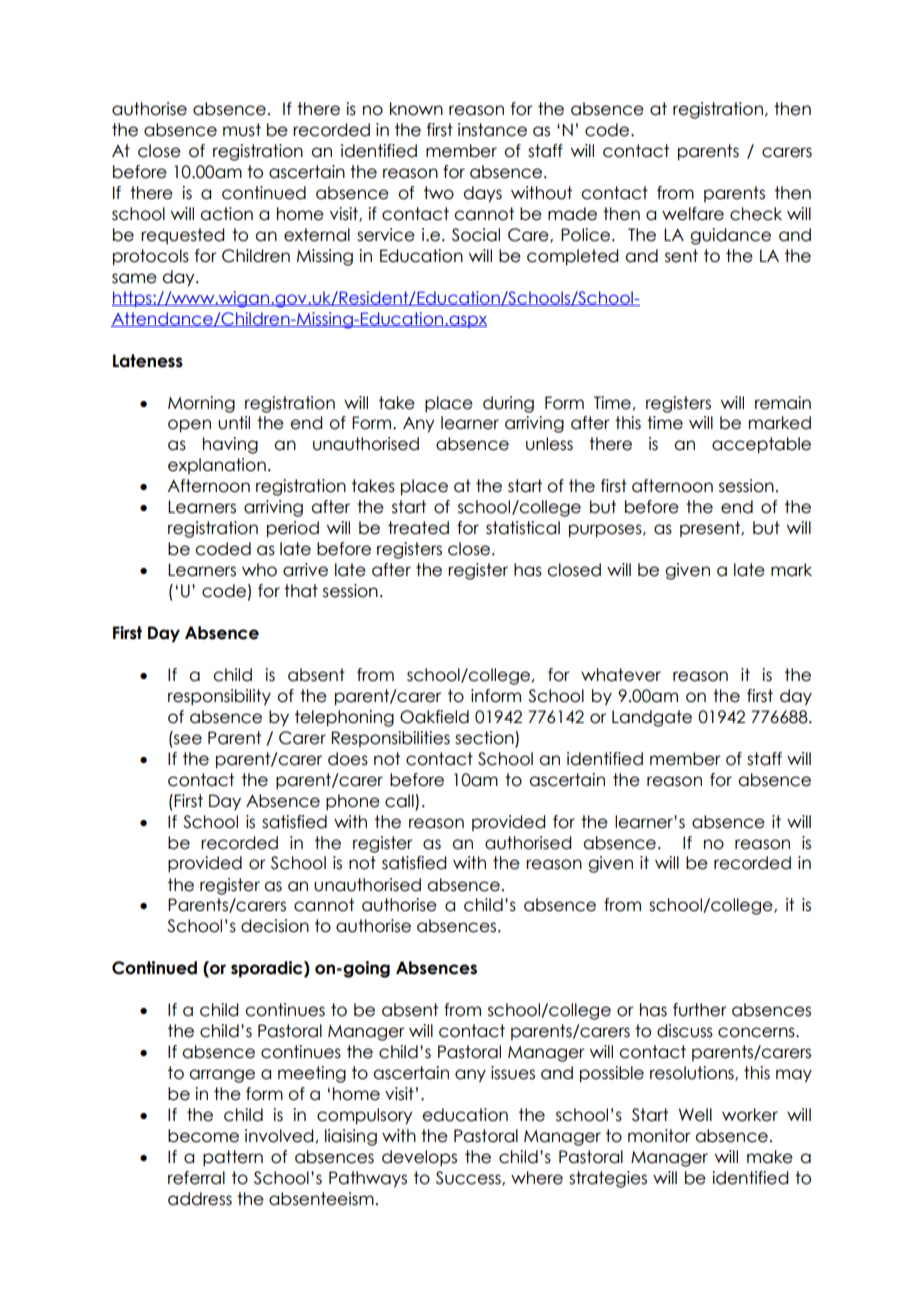 This image has width=924, height=1308. I want to click on decision, so click(275, 926).
